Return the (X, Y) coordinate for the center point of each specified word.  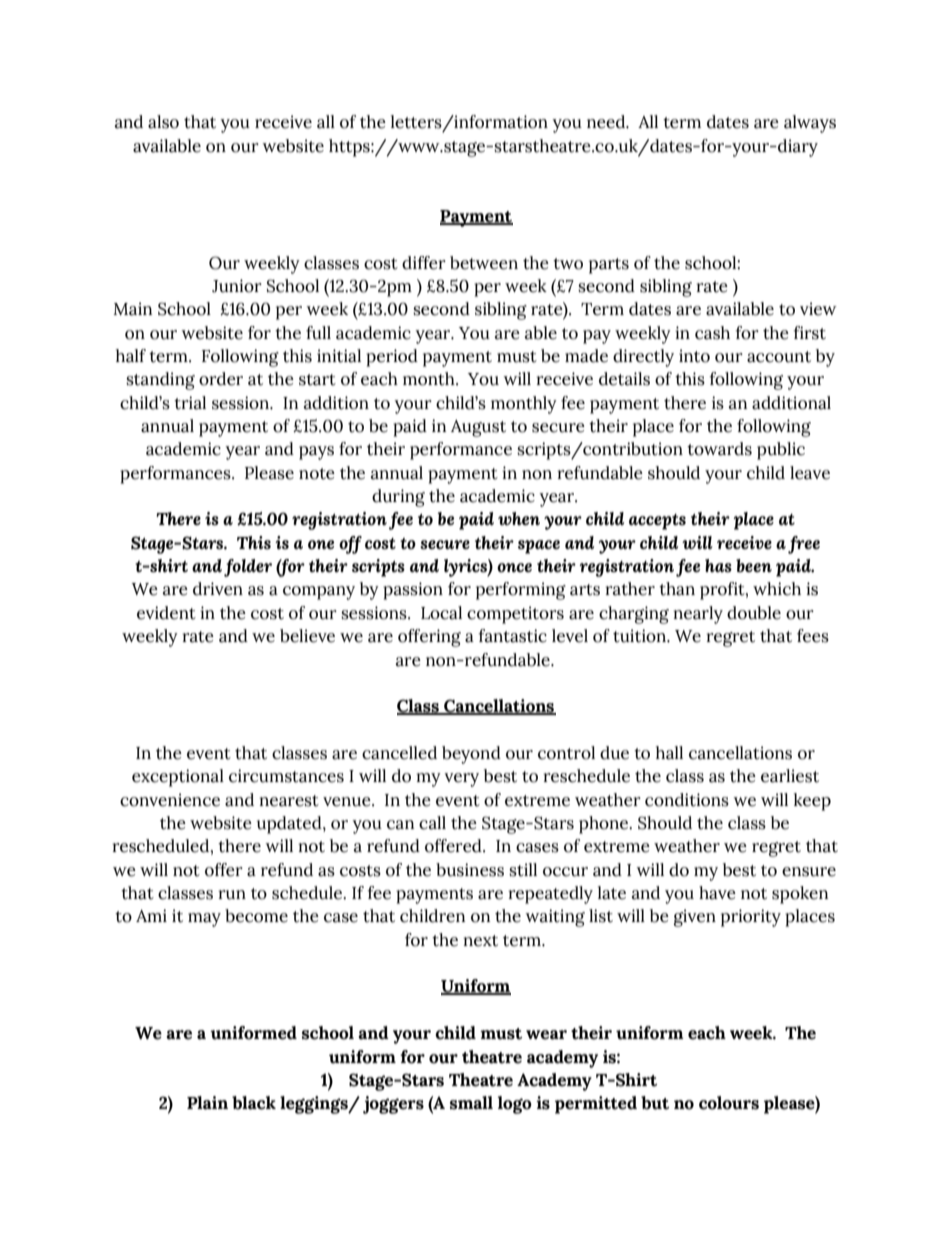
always (810, 124)
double (754, 613)
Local (441, 613)
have (717, 893)
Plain (207, 1103)
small (471, 1103)
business (470, 870)
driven (218, 589)
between (484, 263)
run (232, 895)
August (478, 428)
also (163, 122)
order (221, 379)
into (694, 356)
